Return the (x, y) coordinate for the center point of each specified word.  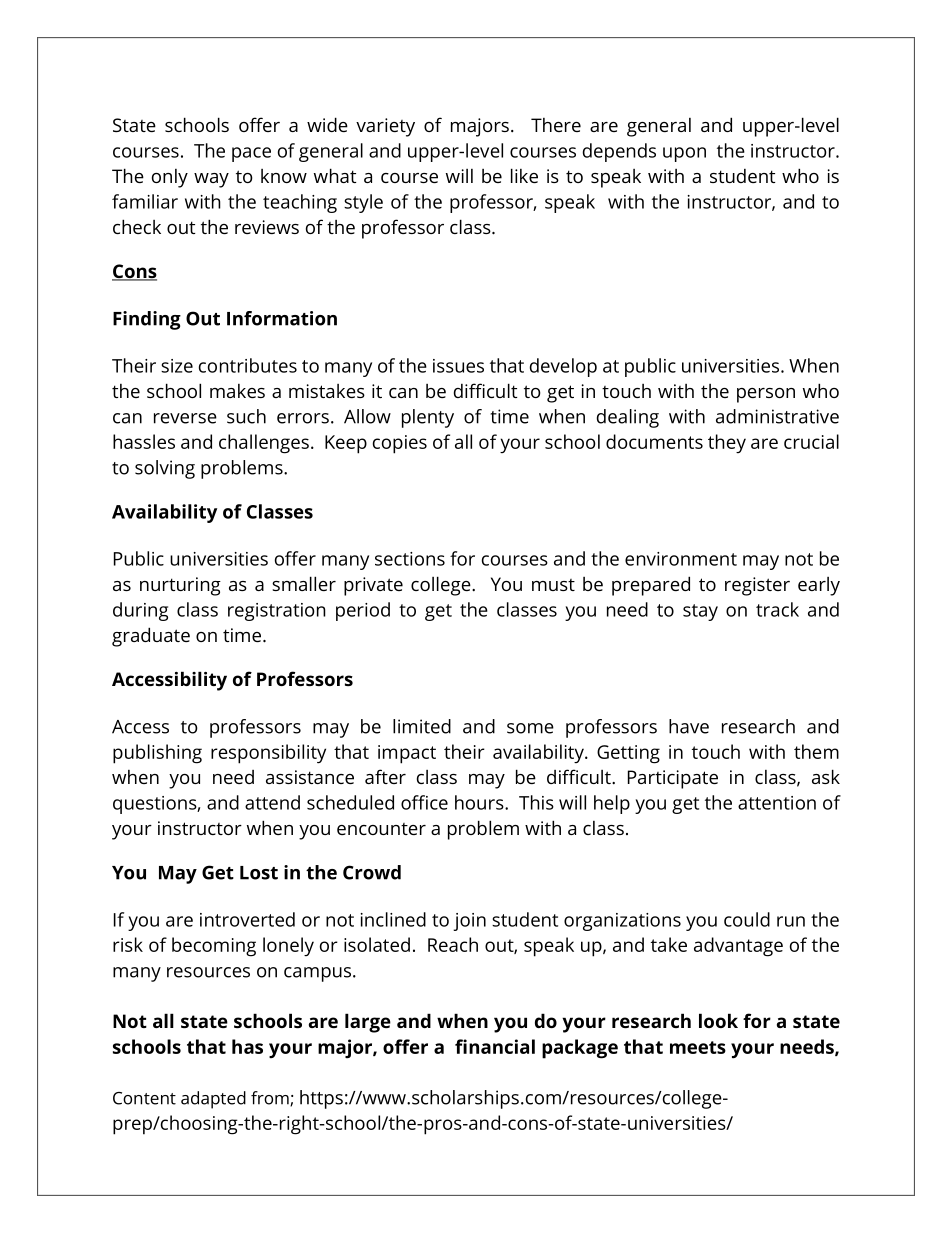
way (211, 180)
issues (458, 366)
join (469, 922)
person (766, 395)
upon (684, 154)
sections (410, 559)
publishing (157, 754)
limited (422, 726)
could (747, 919)
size (177, 366)
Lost (259, 873)
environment (681, 559)
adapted (213, 1100)
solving (165, 469)
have (689, 726)
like (524, 175)
